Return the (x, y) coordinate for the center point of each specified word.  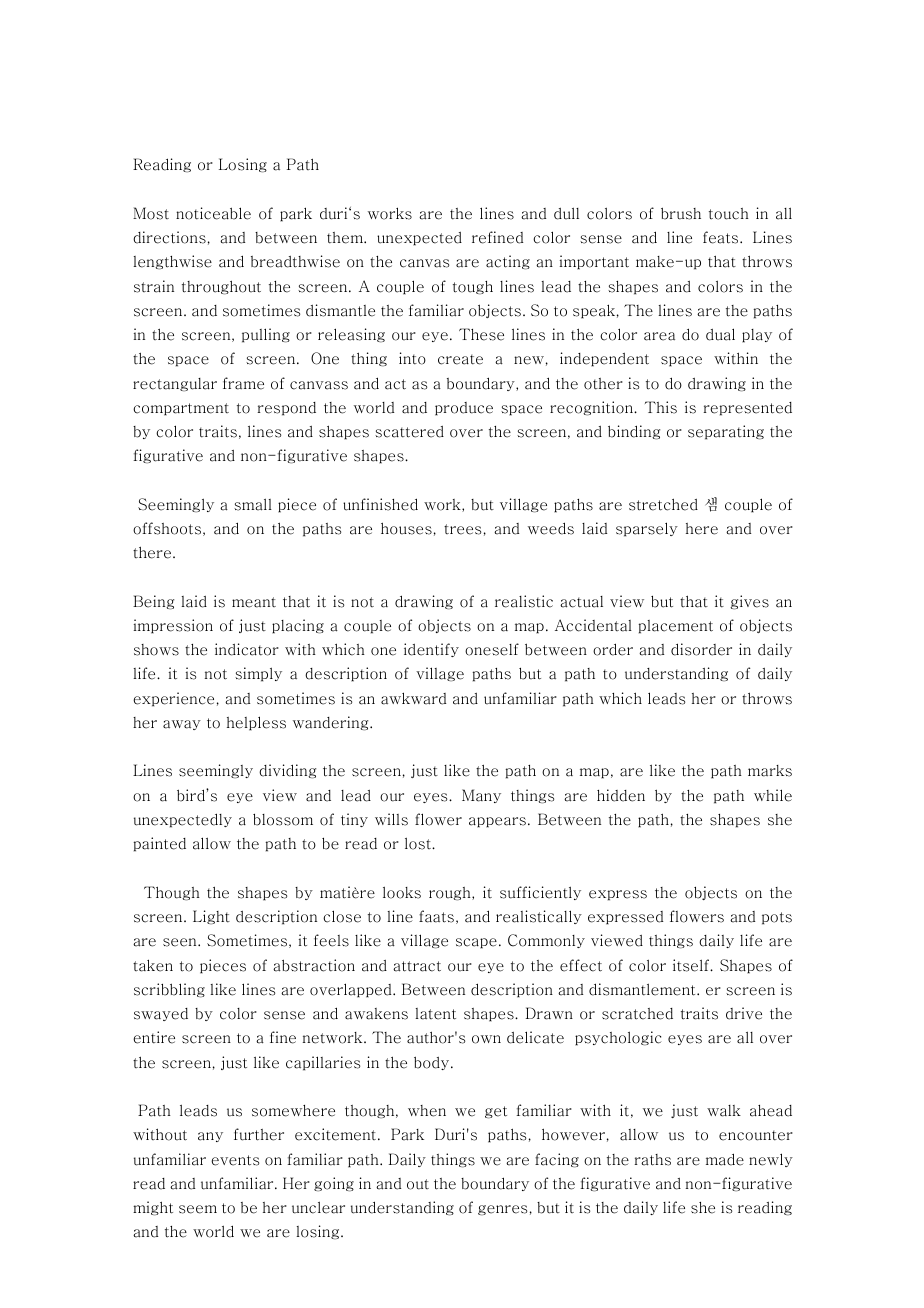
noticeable (213, 213)
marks (770, 771)
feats (722, 237)
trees (462, 529)
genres (502, 1210)
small (253, 505)
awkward (413, 698)
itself (692, 965)
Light (211, 917)
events (235, 1160)
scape (476, 943)
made (725, 1159)
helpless (256, 723)
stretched (663, 505)
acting (508, 262)
